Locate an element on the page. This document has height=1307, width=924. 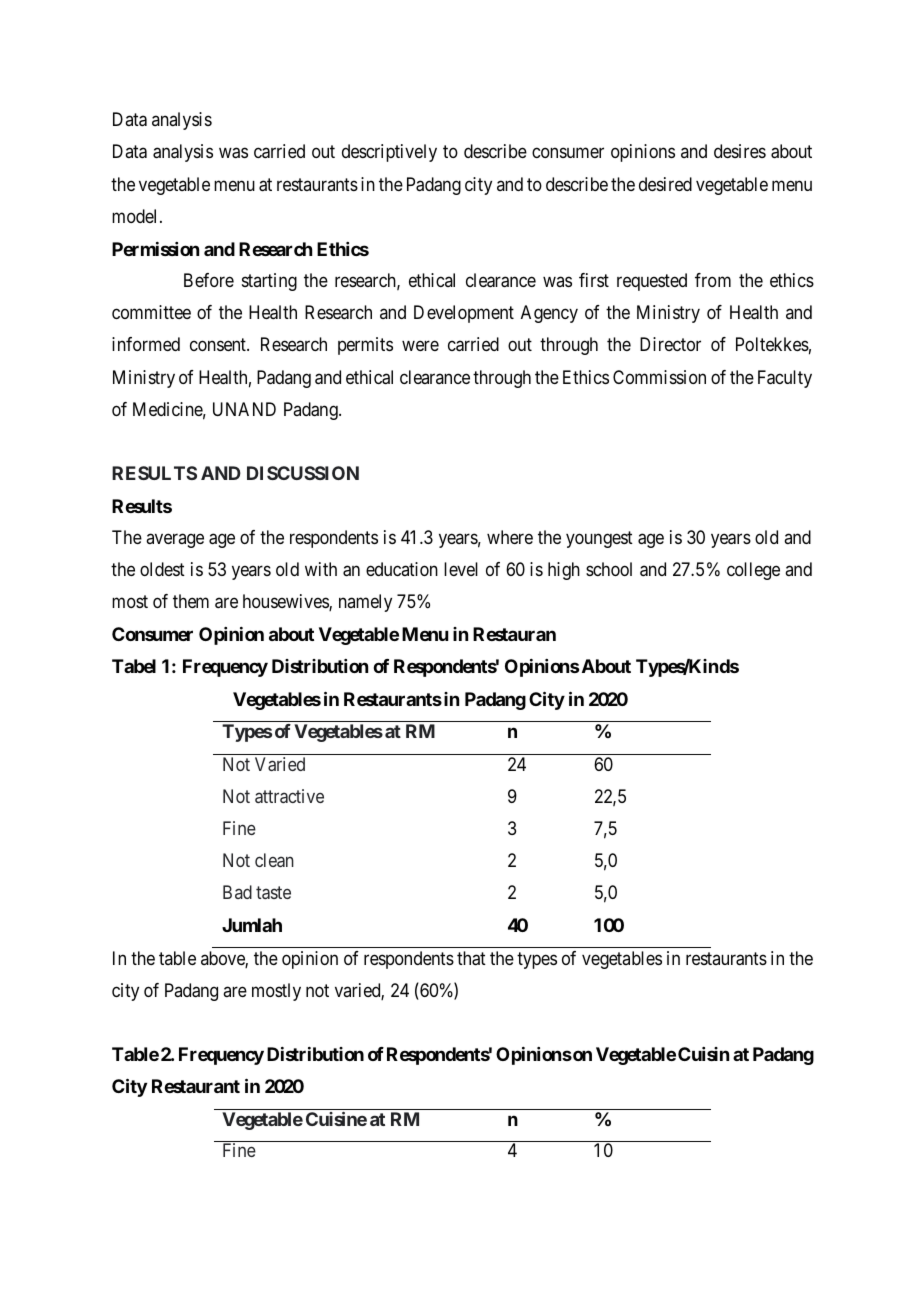
level is located at coordinates (461, 569).
